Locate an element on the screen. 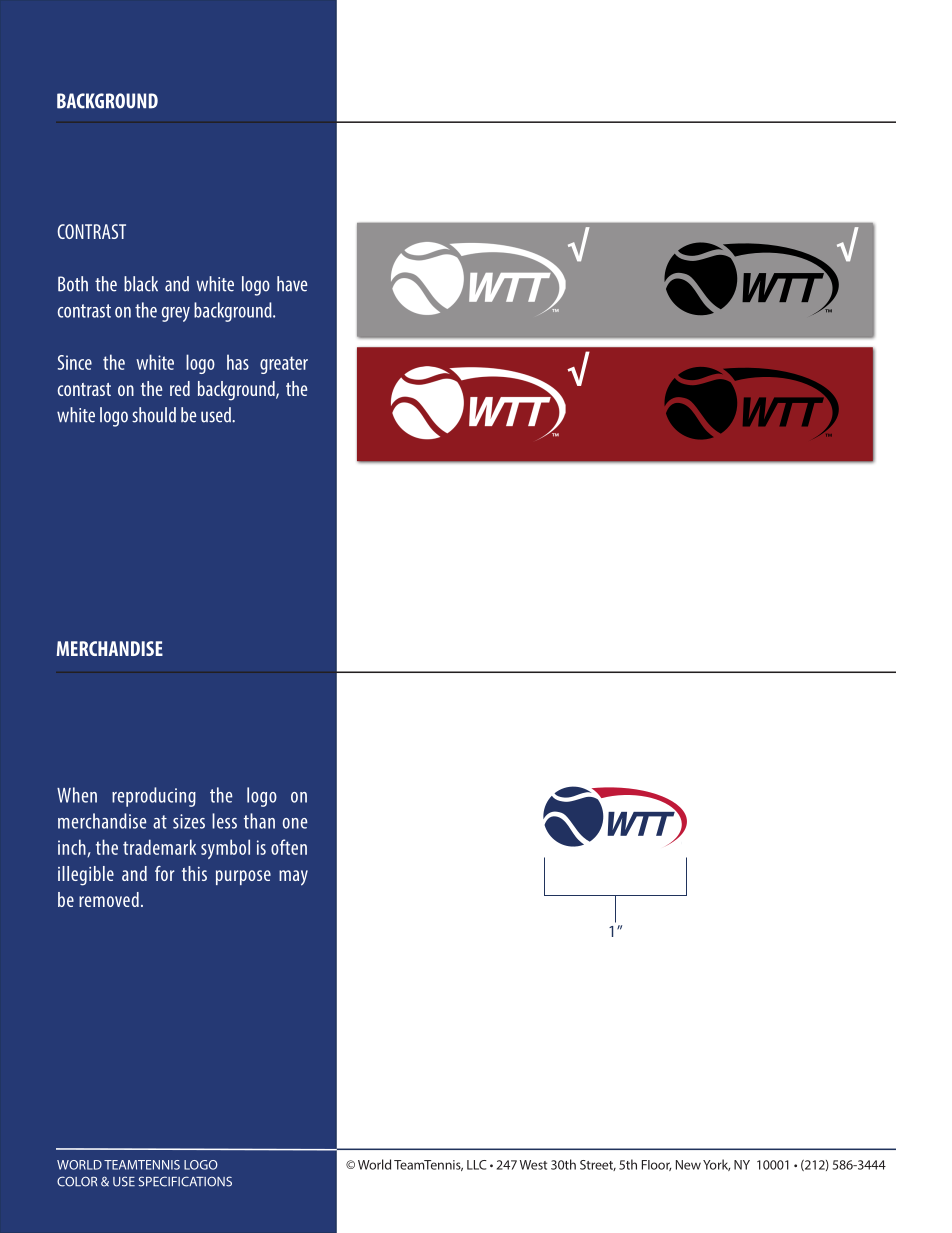 Image resolution: width=952 pixels, height=1233 pixels. may is located at coordinates (293, 878).
